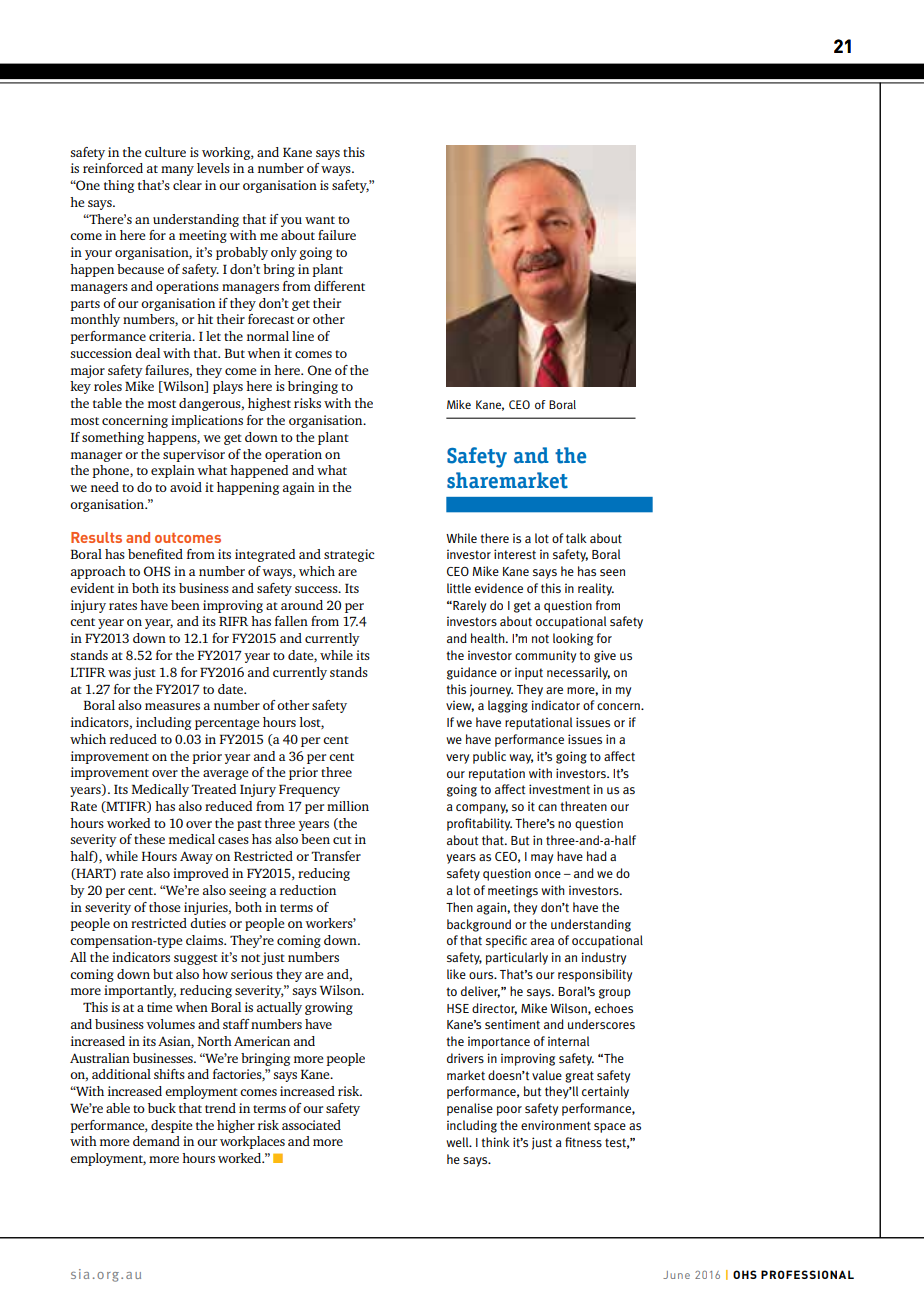 Image resolution: width=924 pixels, height=1308 pixels. What do you see at coordinates (479, 824) in the screenshot?
I see `profitability` at bounding box center [479, 824].
